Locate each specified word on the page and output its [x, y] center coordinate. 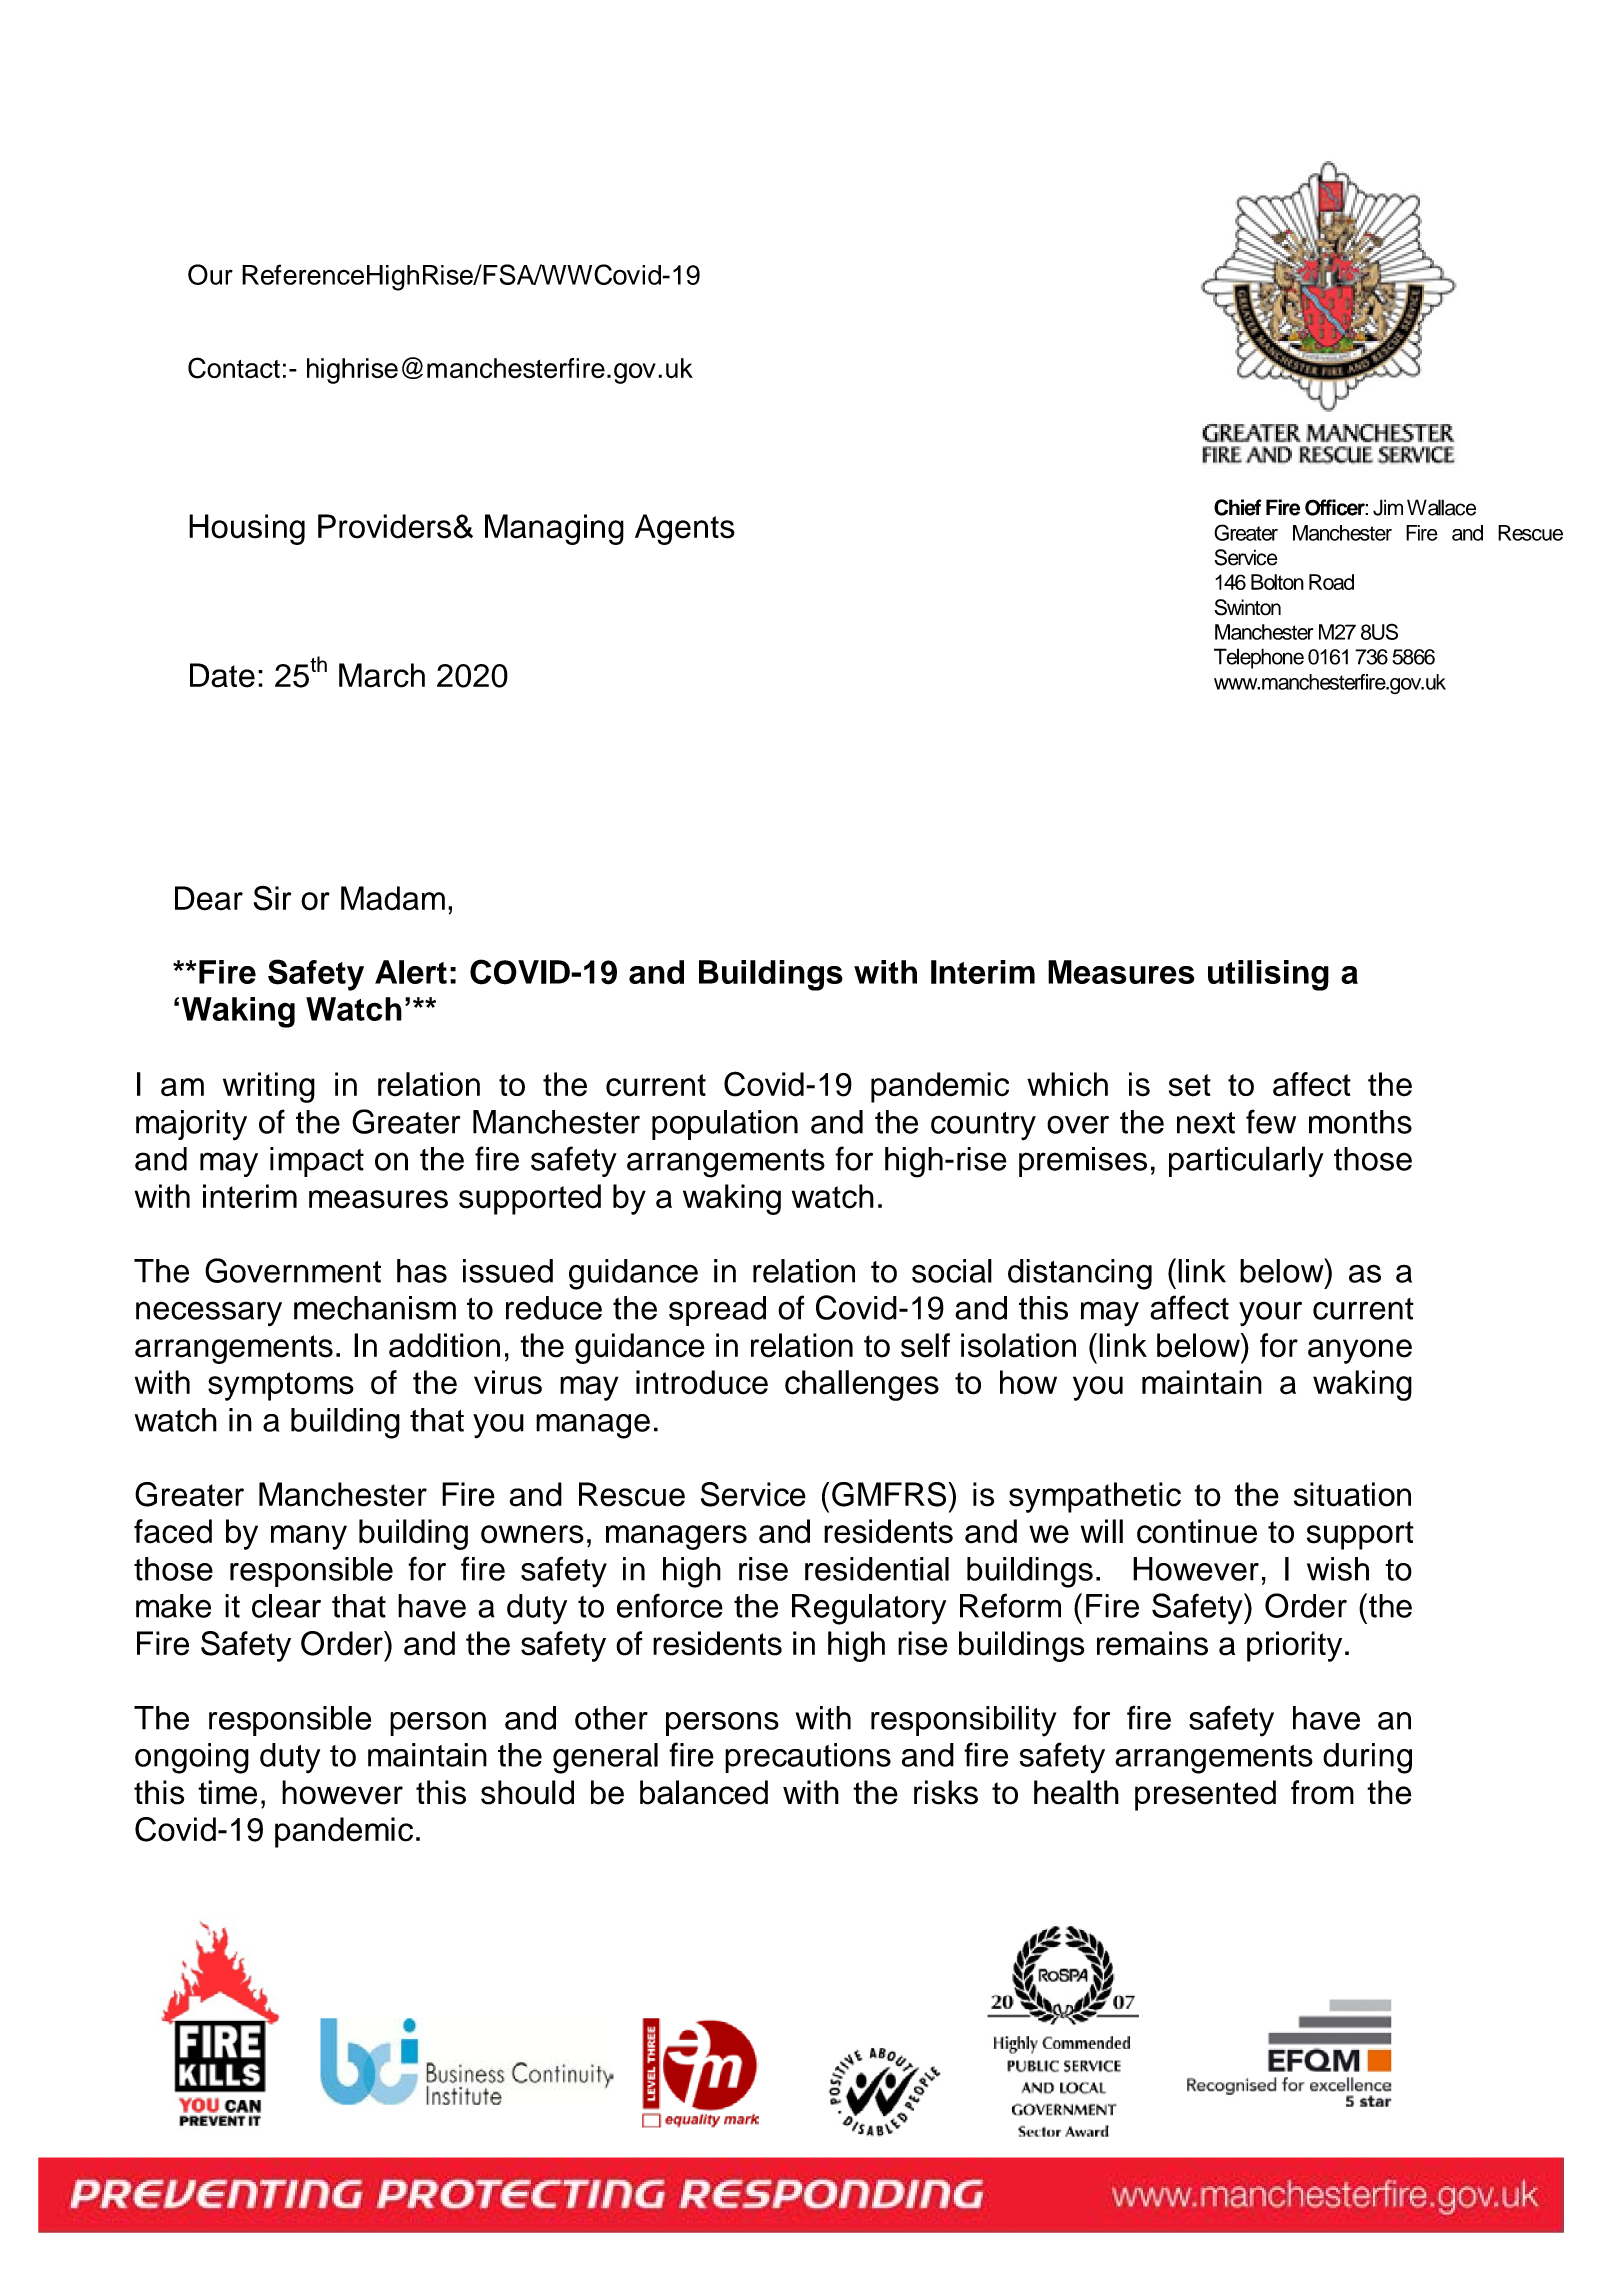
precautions [808, 1758]
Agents [685, 529]
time [227, 1792]
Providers [386, 526]
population [725, 1125]
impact [317, 1162]
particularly [1246, 1161]
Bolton [1277, 582]
